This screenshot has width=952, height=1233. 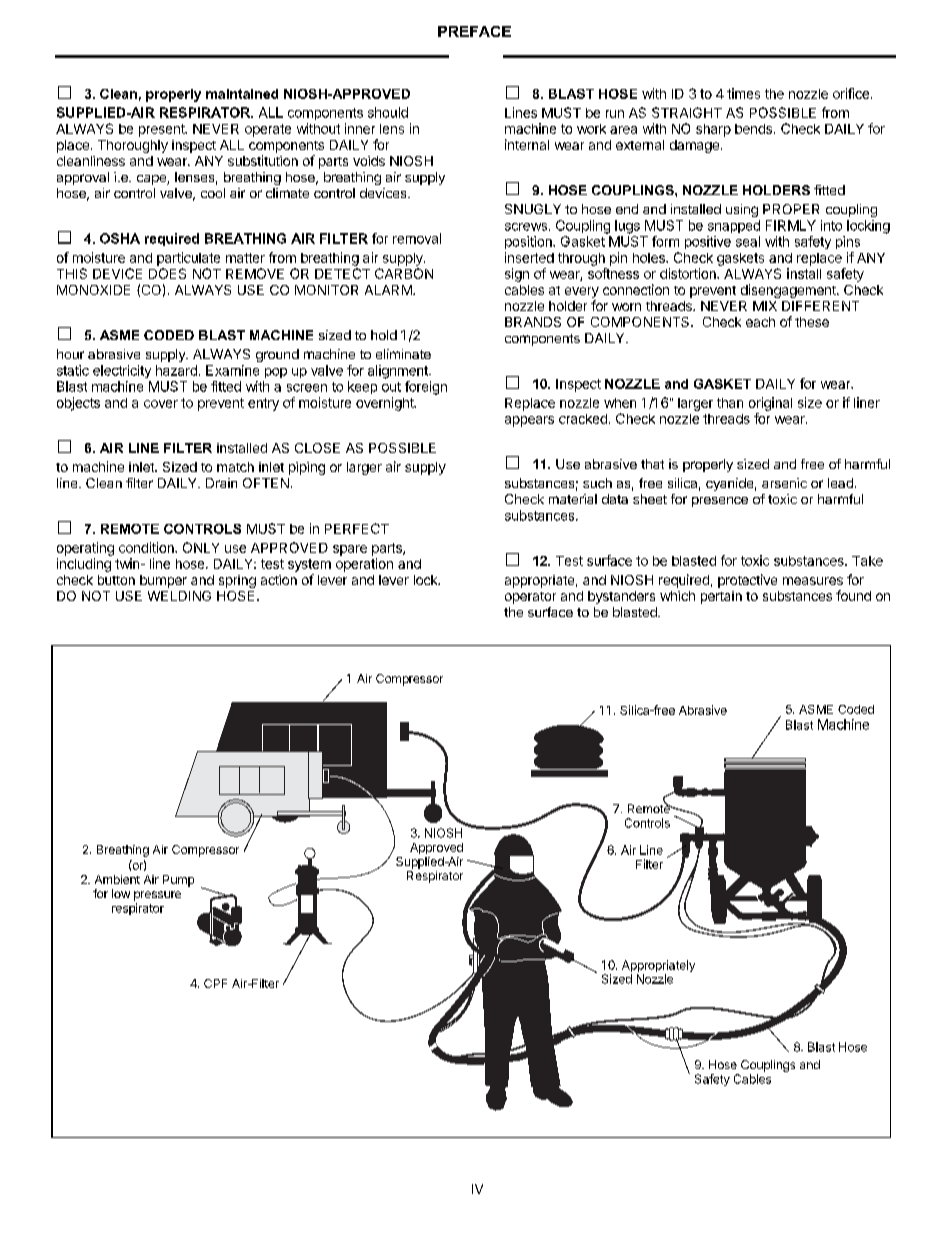 What do you see at coordinates (178, 881) in the screenshot?
I see `Pump` at bounding box center [178, 881].
